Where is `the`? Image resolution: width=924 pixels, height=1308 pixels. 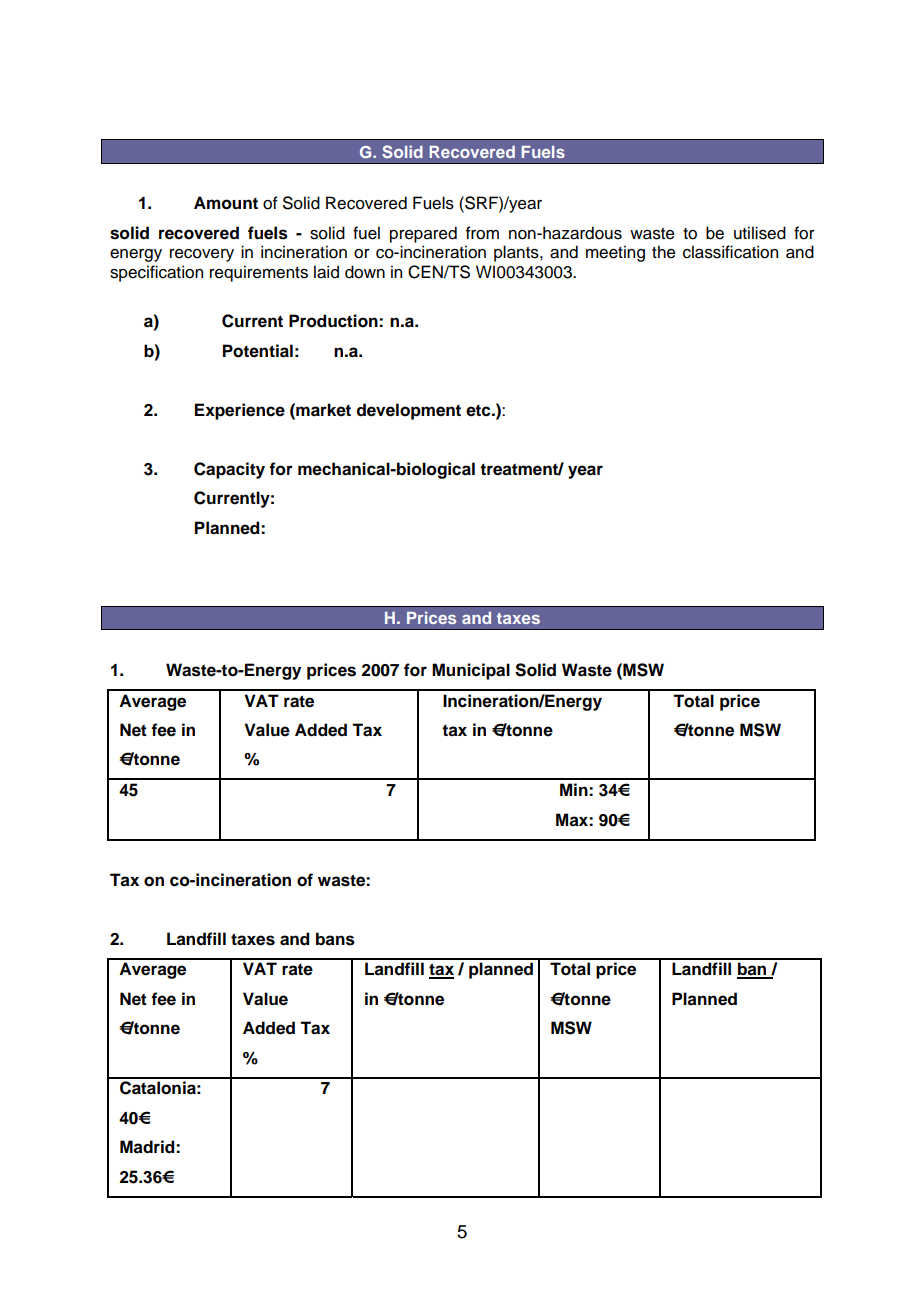
the is located at coordinates (664, 252).
